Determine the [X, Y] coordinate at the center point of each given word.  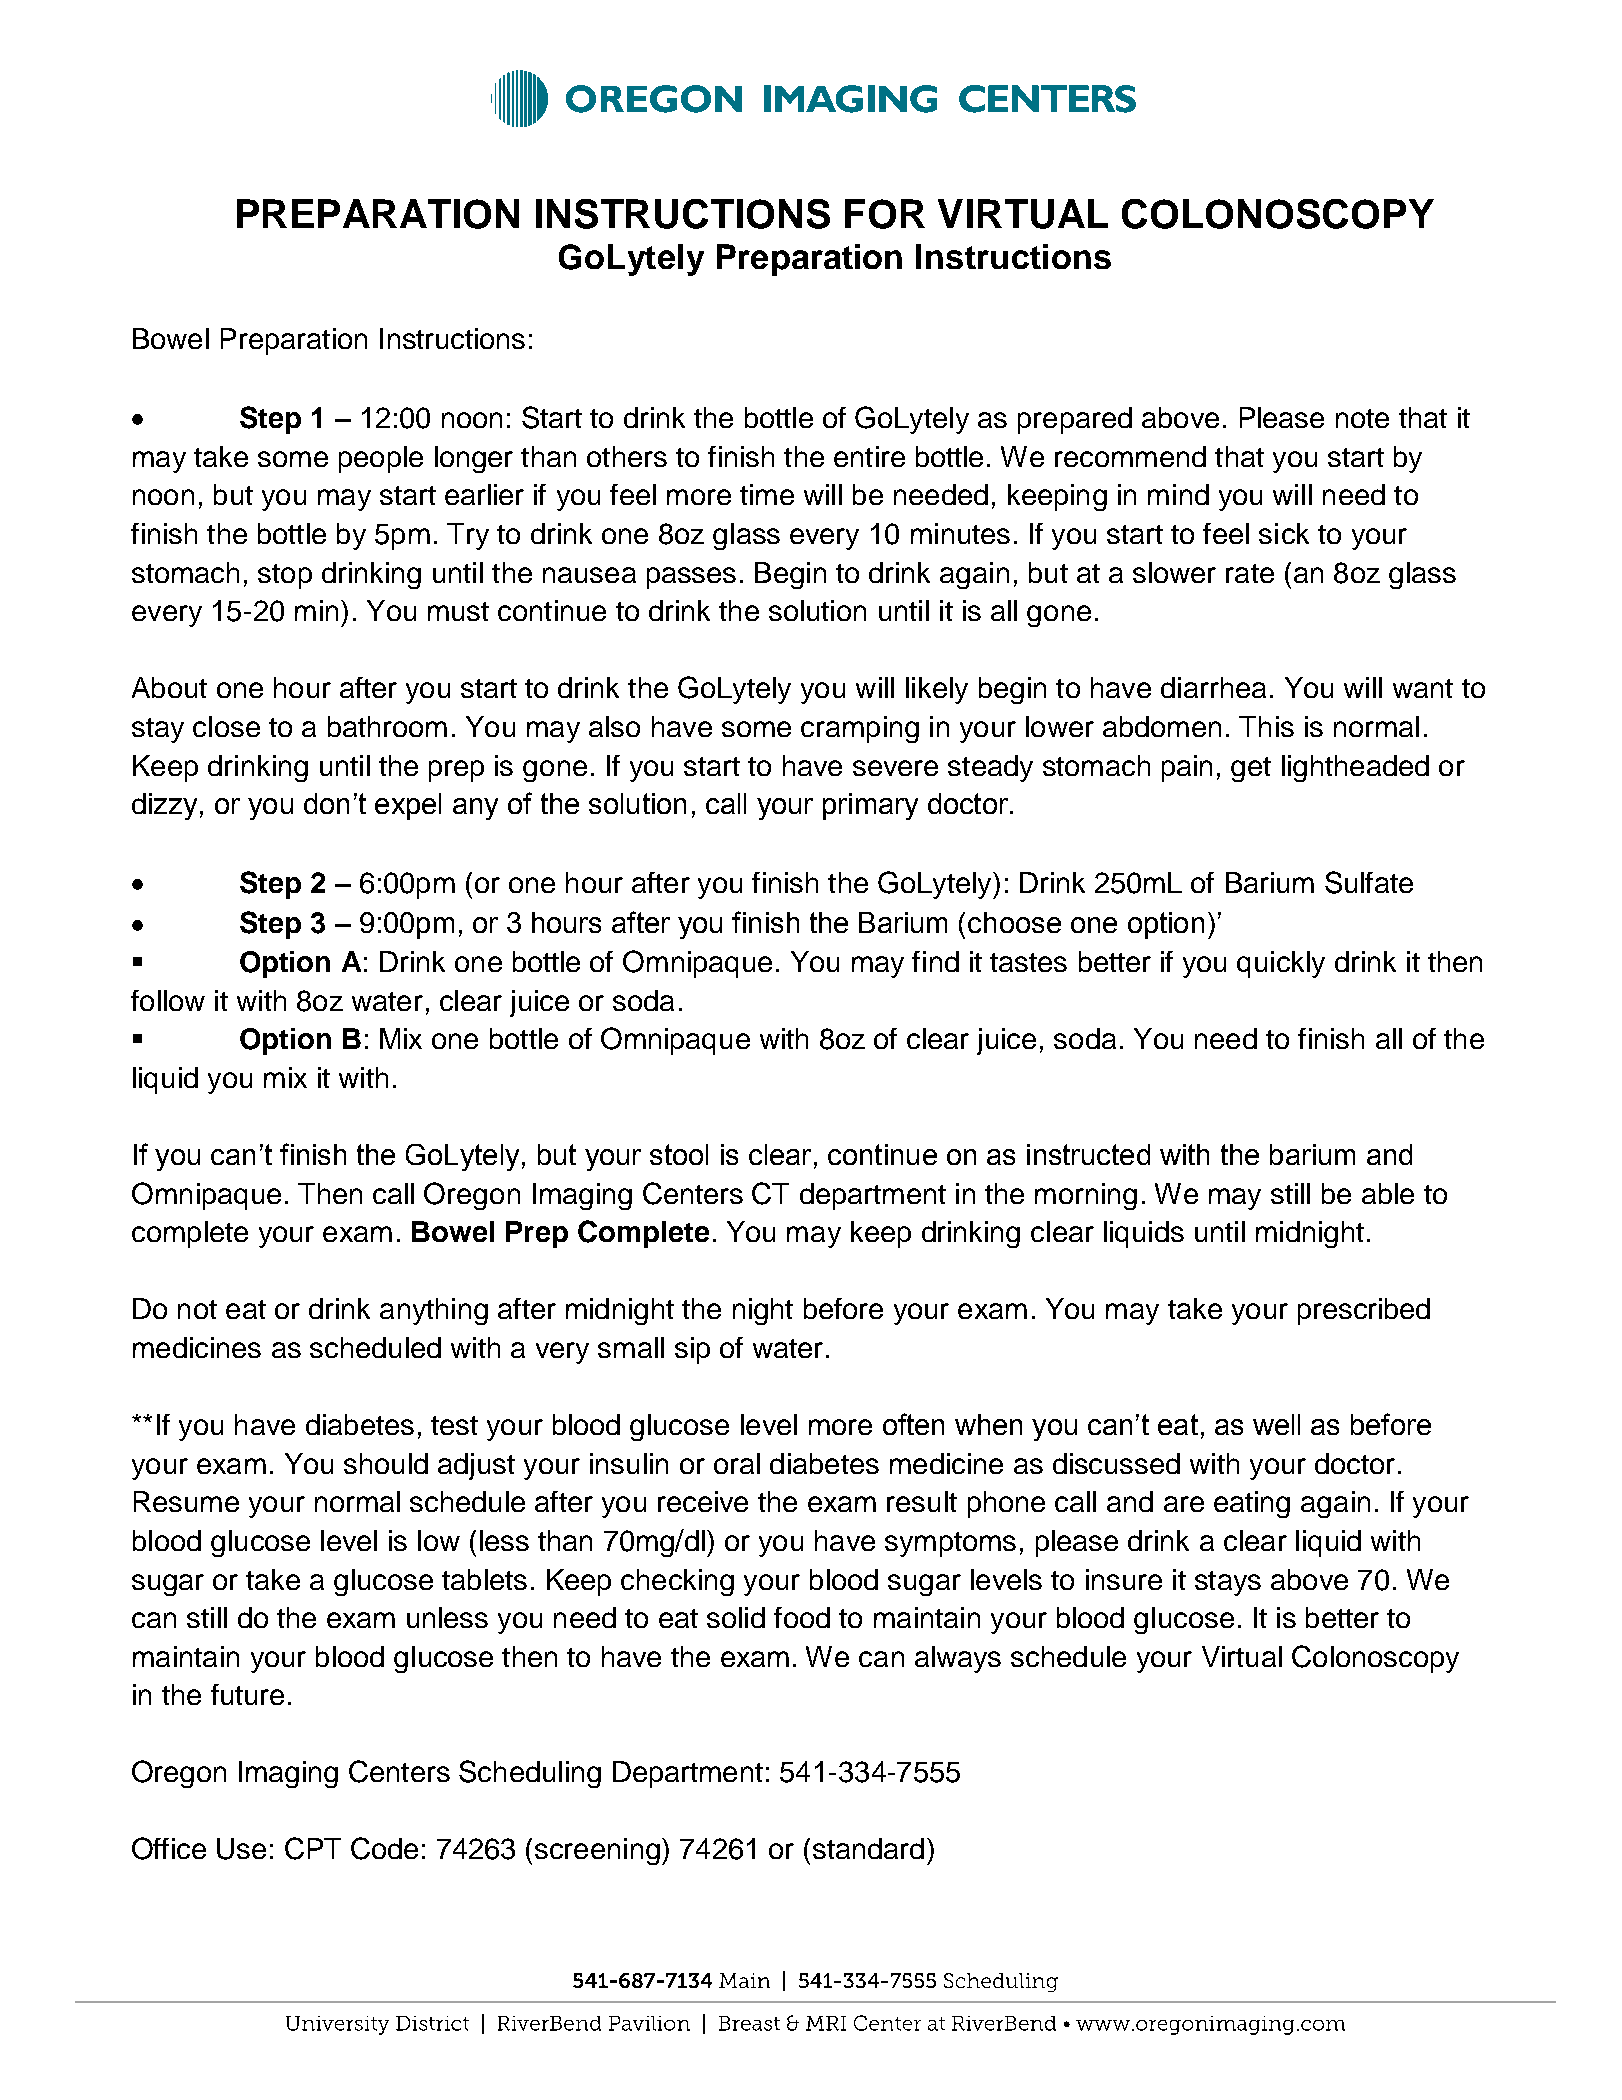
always [958, 1659]
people [381, 459]
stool [679, 1154]
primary [870, 806]
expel [408, 806]
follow [168, 1000]
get [1251, 769]
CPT [313, 1848]
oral [737, 1463]
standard [868, 1848]
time [767, 494]
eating [1252, 1504]
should [386, 1463]
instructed [1088, 1154]
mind [1178, 494]
